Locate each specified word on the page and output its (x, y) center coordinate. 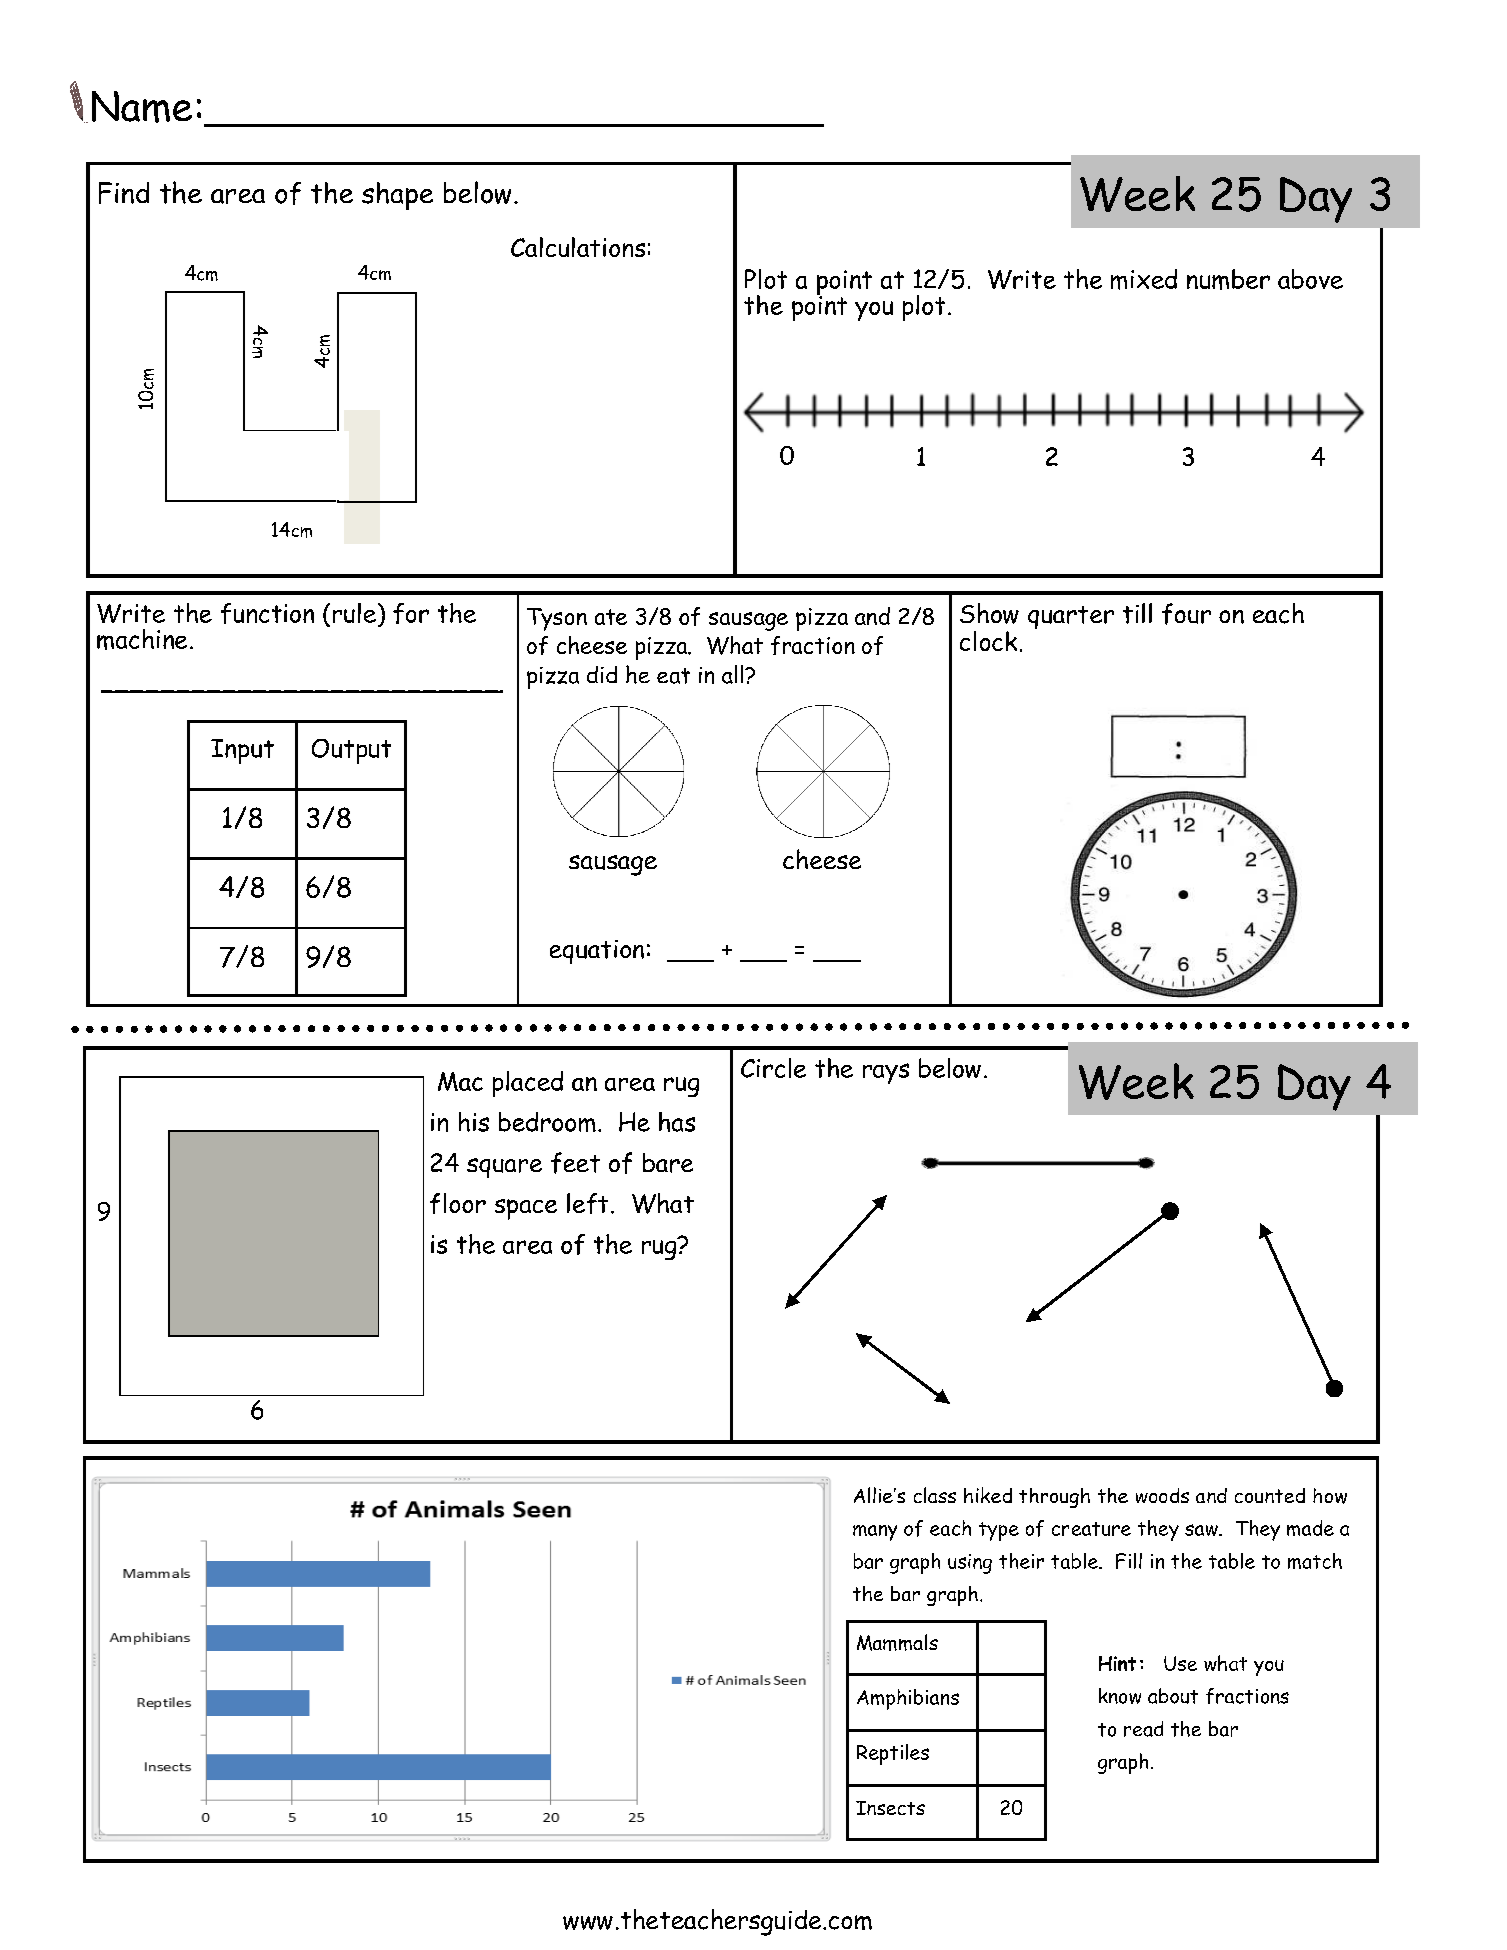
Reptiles (893, 1754)
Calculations (578, 247)
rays (886, 1073)
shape (397, 196)
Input (242, 751)
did (602, 674)
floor (458, 1203)
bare (668, 1163)
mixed (1144, 279)
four (1186, 614)
